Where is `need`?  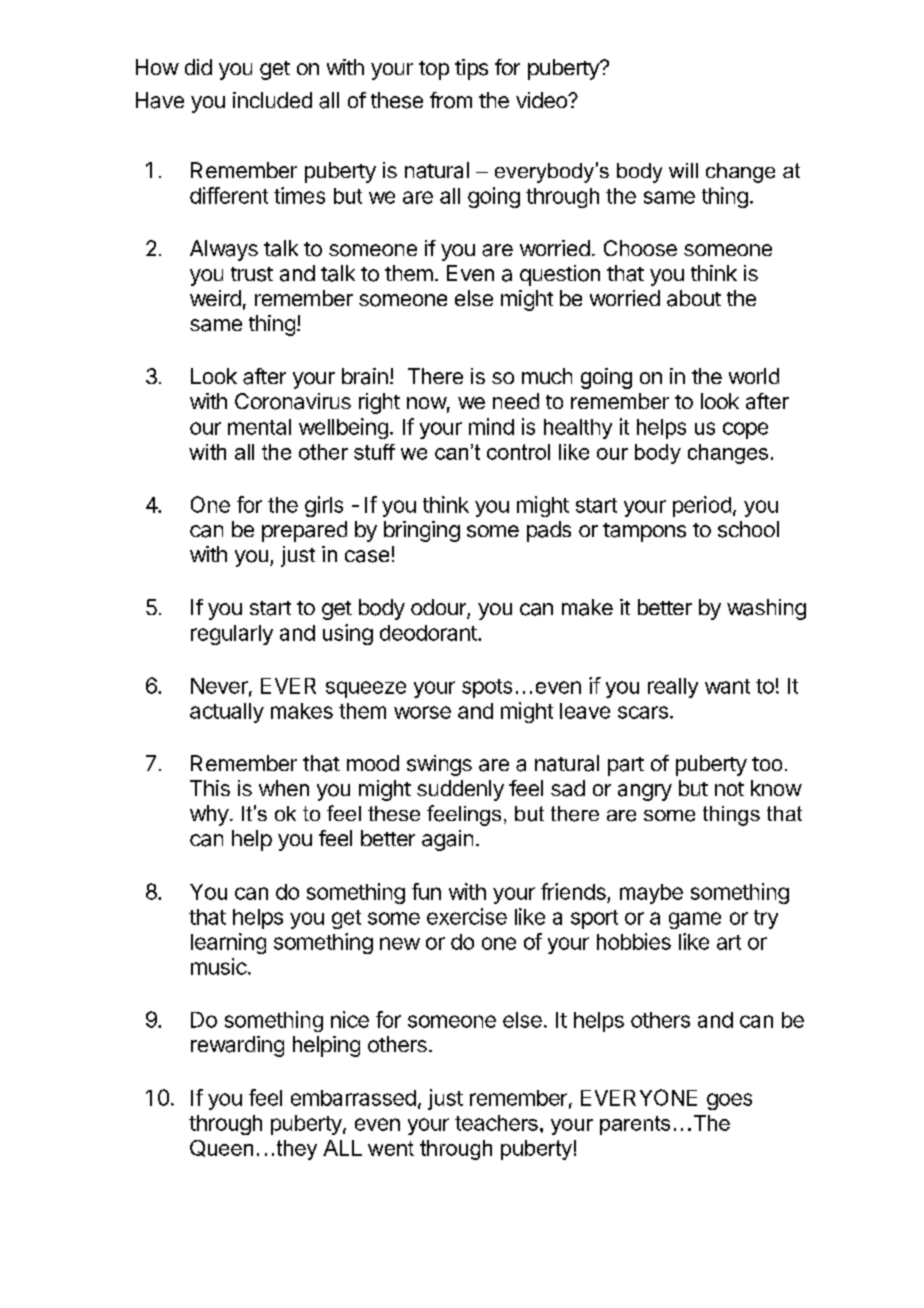 need is located at coordinates (516, 401).
